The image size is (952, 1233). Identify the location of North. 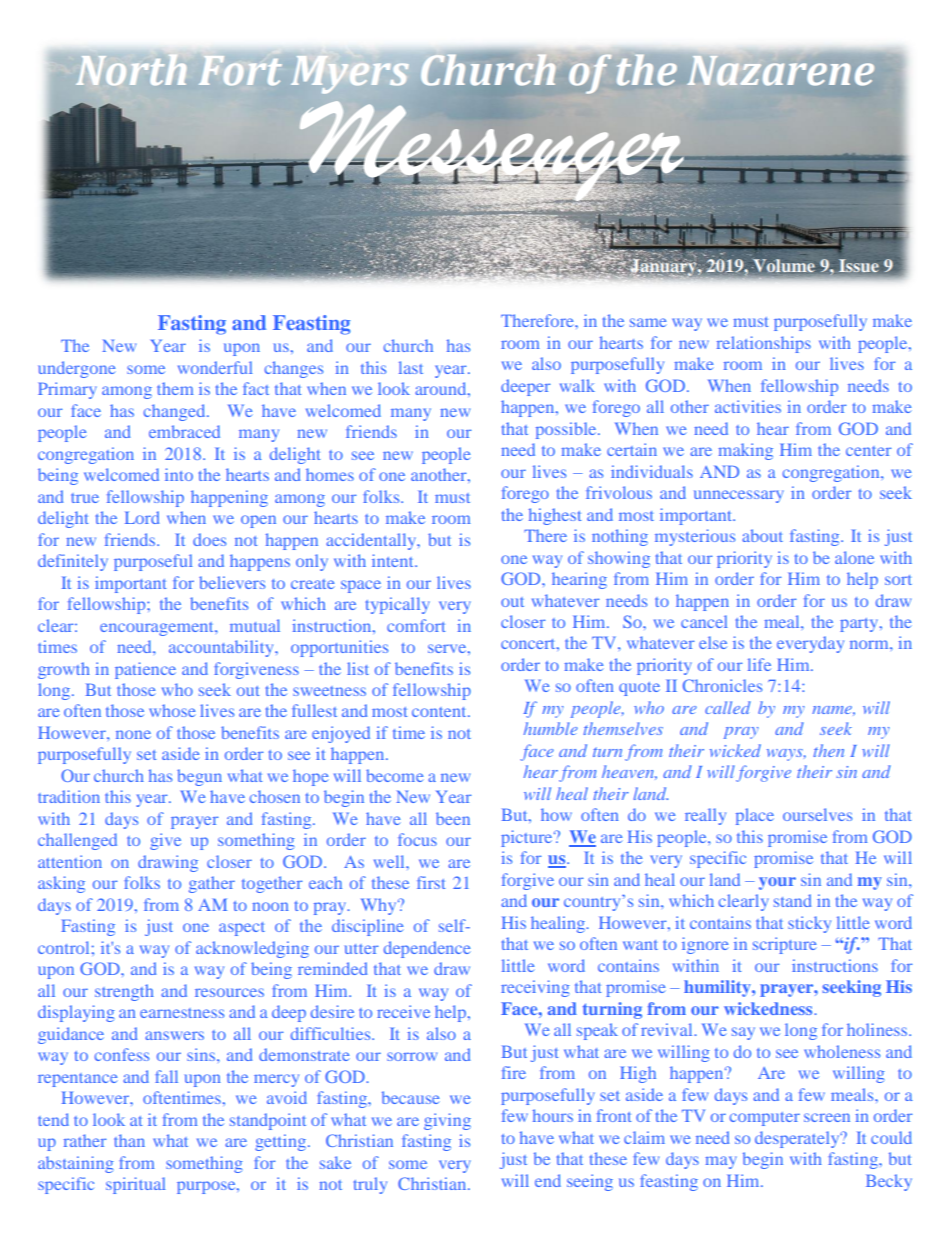
(131, 70).
